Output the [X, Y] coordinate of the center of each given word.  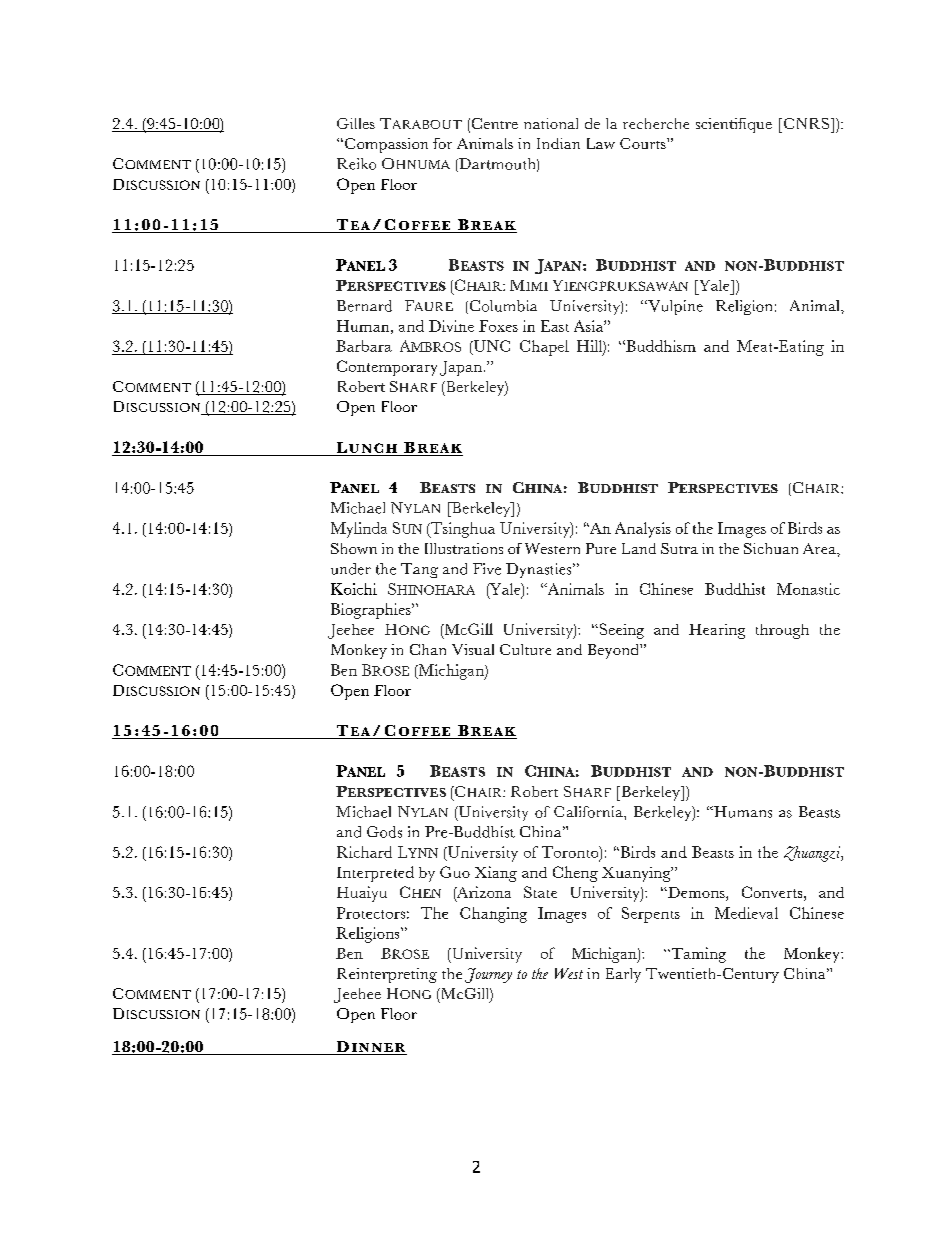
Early [623, 975]
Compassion [386, 145]
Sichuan [771, 548]
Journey [488, 975]
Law [601, 143]
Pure [601, 548]
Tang [419, 570]
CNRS [808, 123]
